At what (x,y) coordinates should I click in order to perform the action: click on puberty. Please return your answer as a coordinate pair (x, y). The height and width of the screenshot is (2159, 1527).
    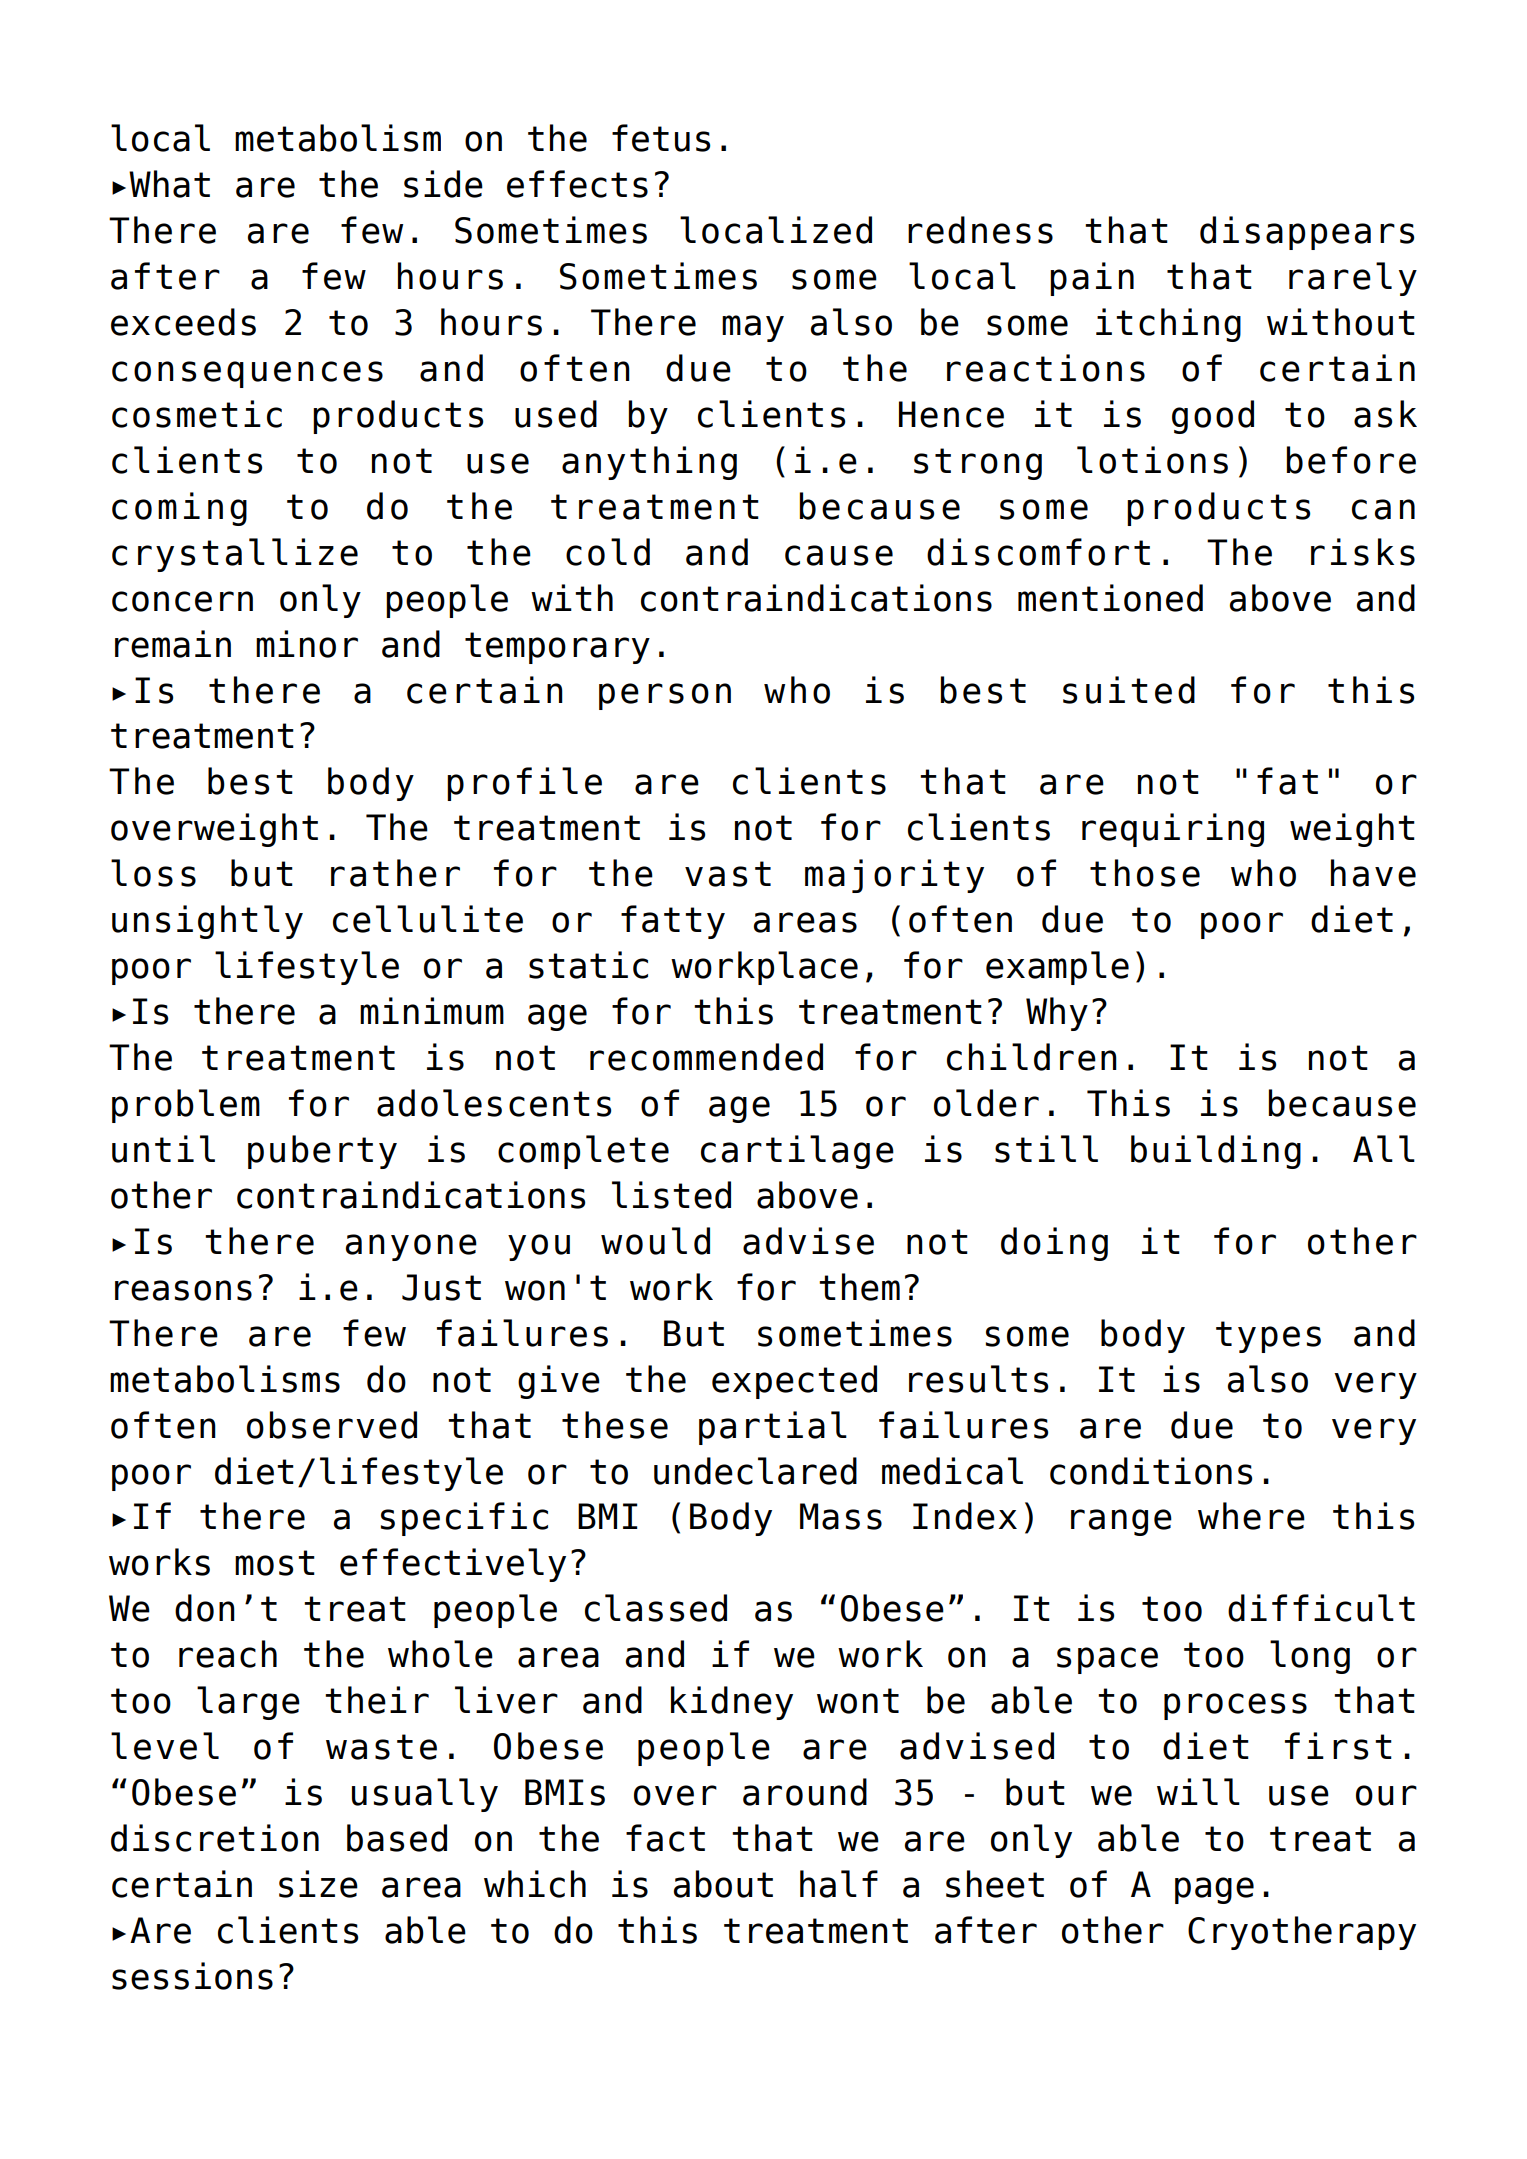
    Looking at the image, I should click on (322, 1152).
